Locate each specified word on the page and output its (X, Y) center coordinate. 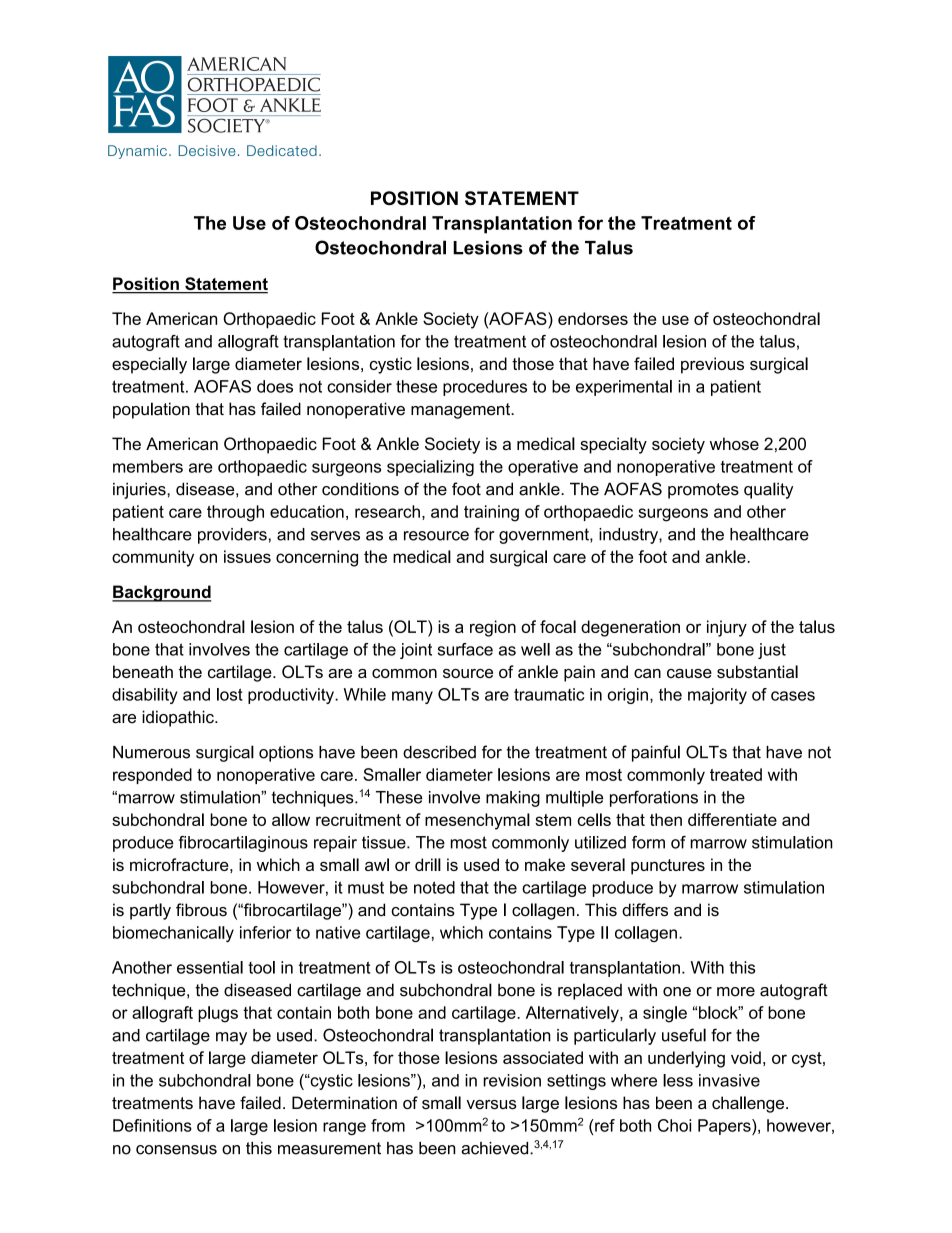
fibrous (201, 910)
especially (149, 365)
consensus (176, 1150)
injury (727, 628)
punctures (668, 867)
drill (428, 864)
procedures (485, 388)
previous (712, 365)
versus (492, 1104)
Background (161, 593)
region (493, 628)
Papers (725, 1127)
